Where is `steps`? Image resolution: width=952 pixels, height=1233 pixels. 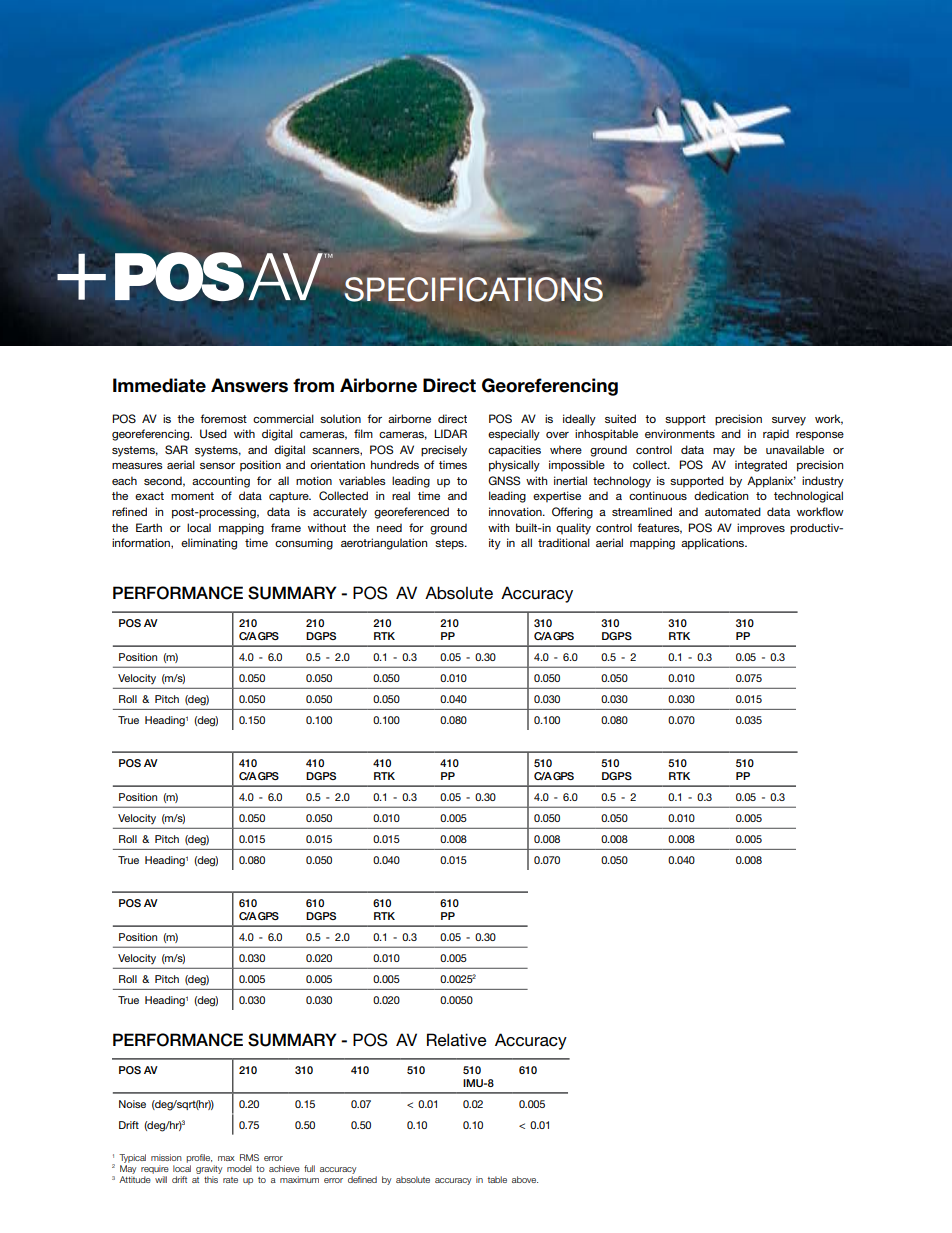
steps is located at coordinates (450, 544).
